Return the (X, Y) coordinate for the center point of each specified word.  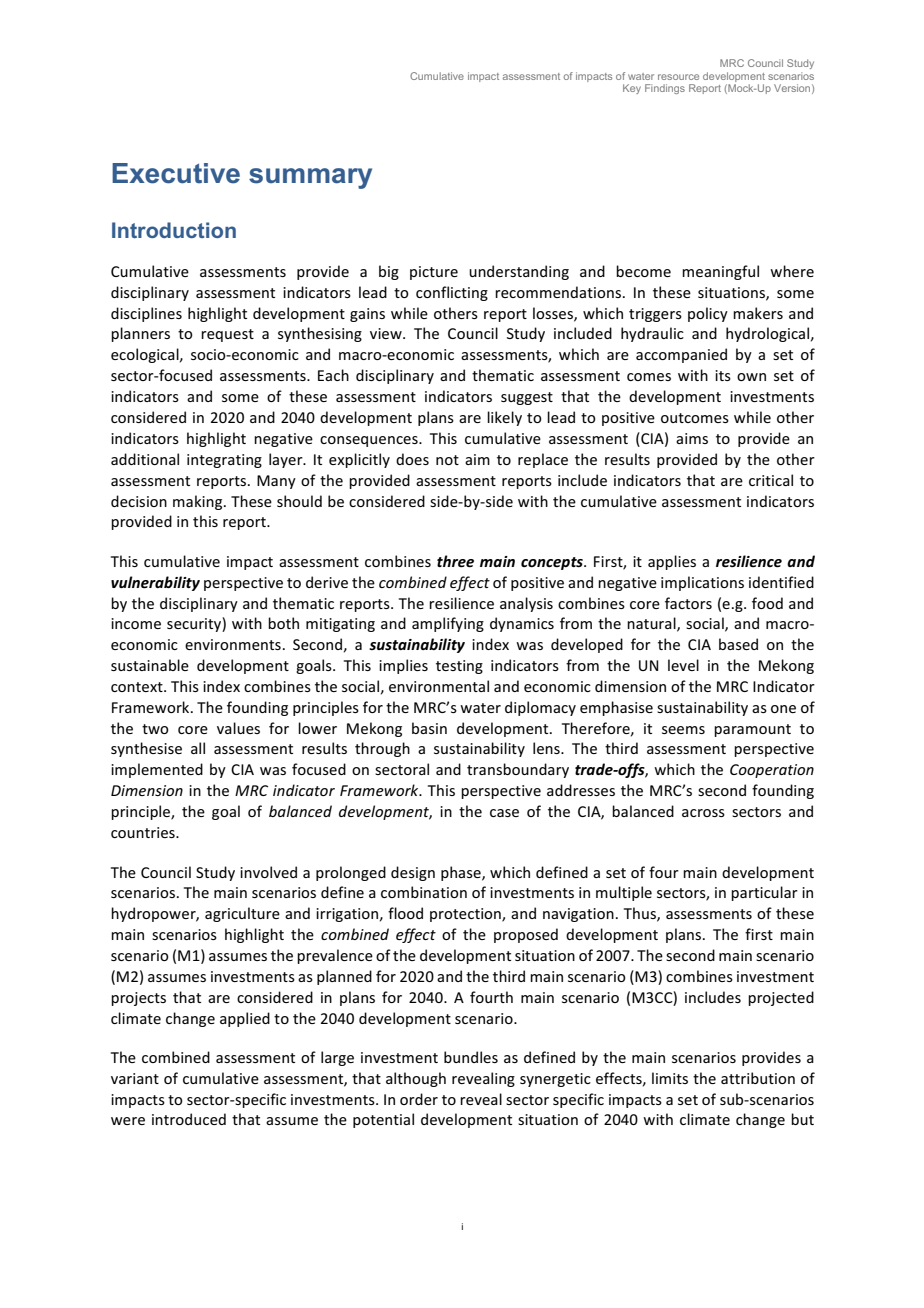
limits (670, 1078)
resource (678, 77)
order (419, 1099)
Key (632, 89)
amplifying (448, 624)
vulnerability (155, 583)
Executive (176, 173)
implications (702, 583)
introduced (189, 1119)
